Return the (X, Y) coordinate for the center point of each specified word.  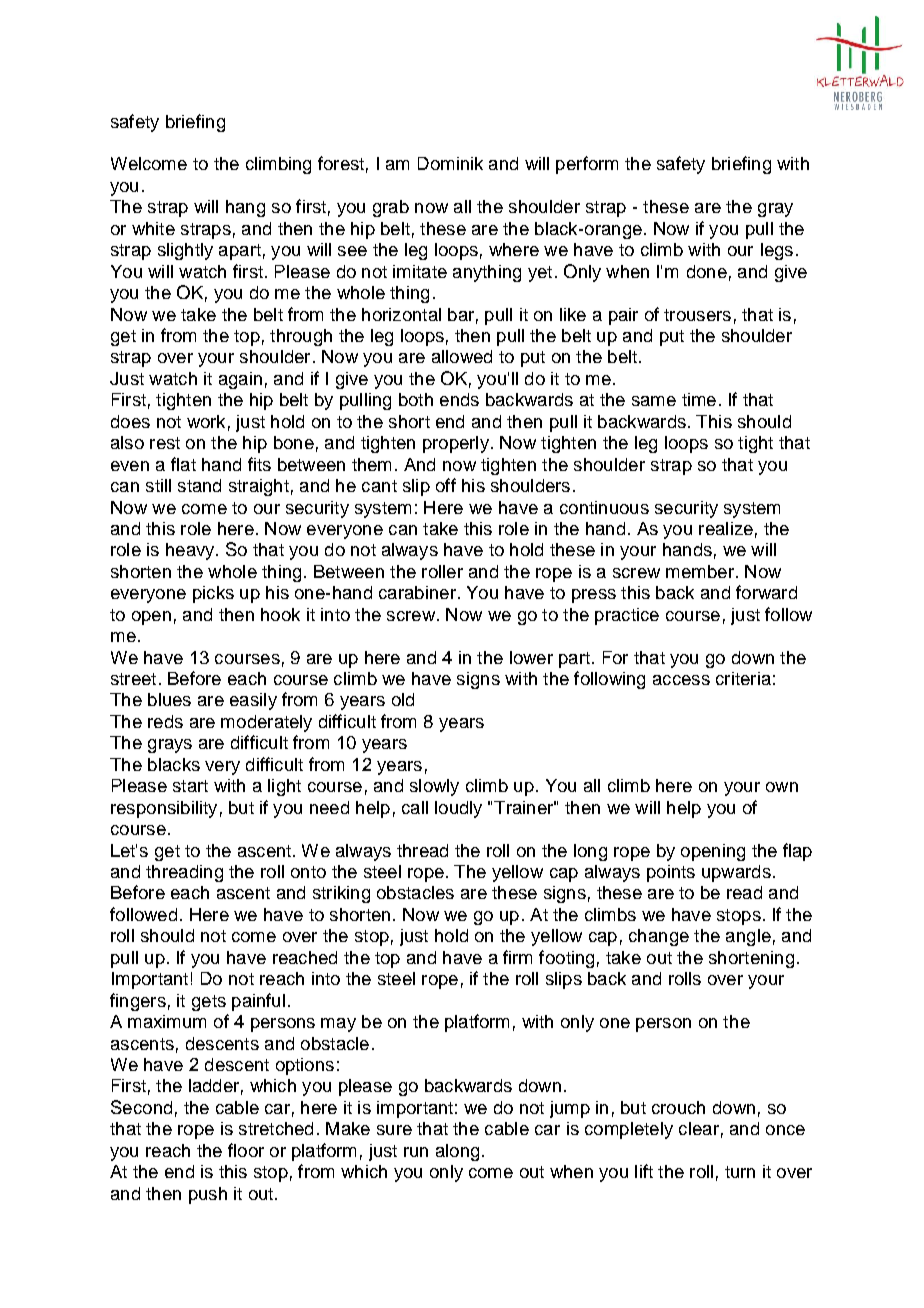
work (206, 421)
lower (531, 657)
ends (459, 399)
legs (777, 251)
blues (169, 699)
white (153, 228)
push (208, 1195)
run (416, 1152)
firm (517, 957)
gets (209, 1003)
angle (748, 937)
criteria (743, 678)
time (699, 399)
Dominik (450, 163)
